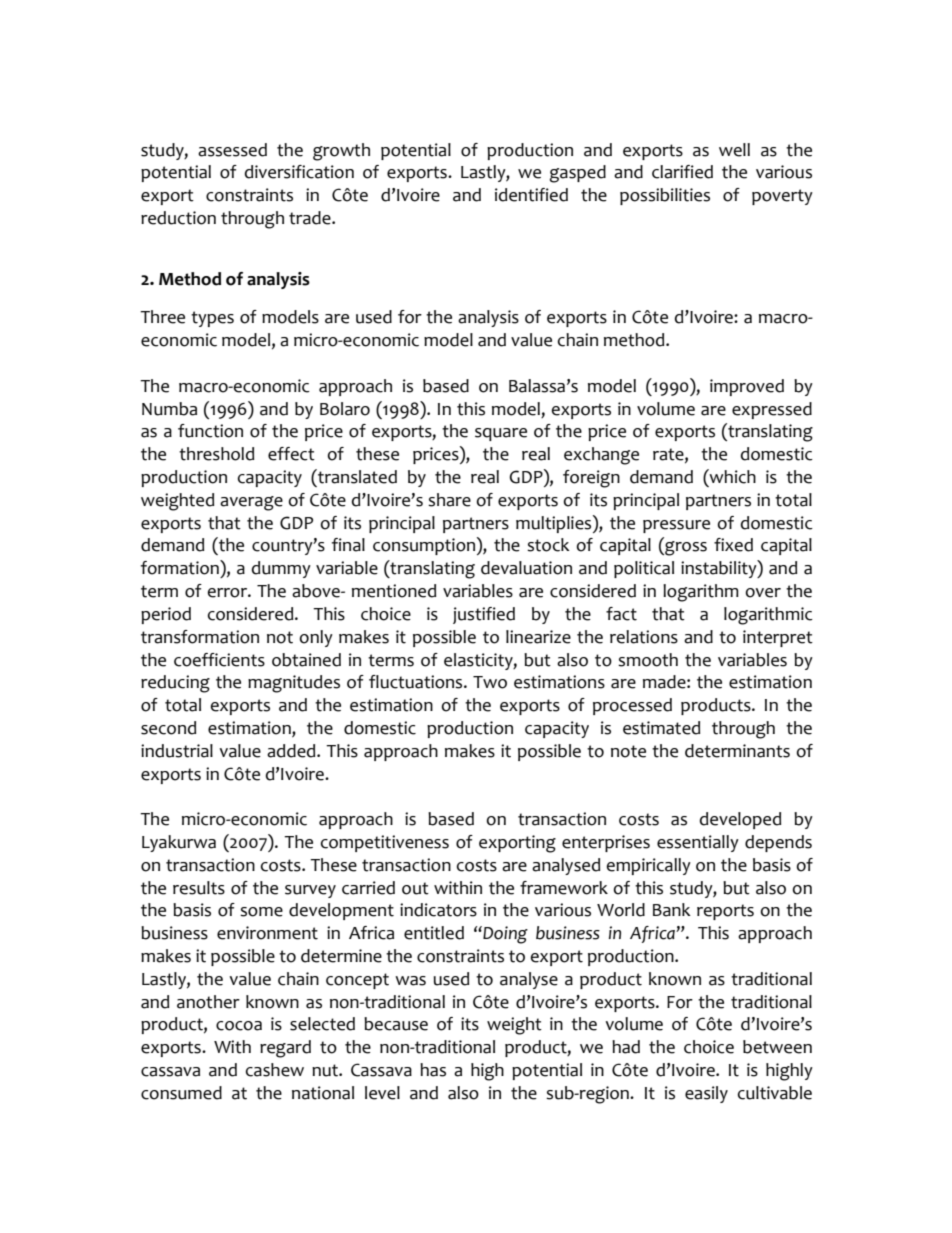  I want to click on types, so click(212, 319).
